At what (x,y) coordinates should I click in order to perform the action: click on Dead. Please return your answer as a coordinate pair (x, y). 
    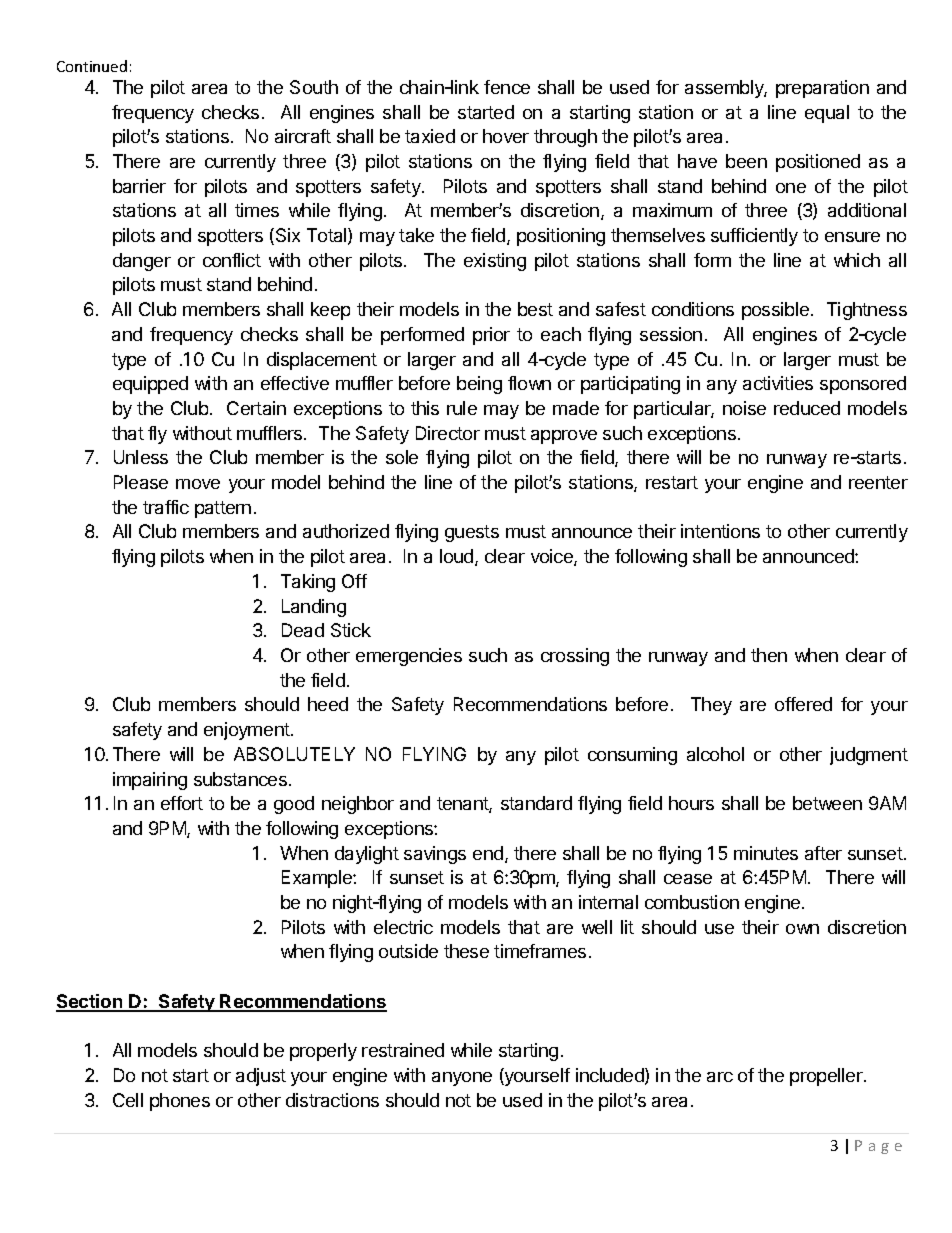
    Looking at the image, I should click on (303, 630).
